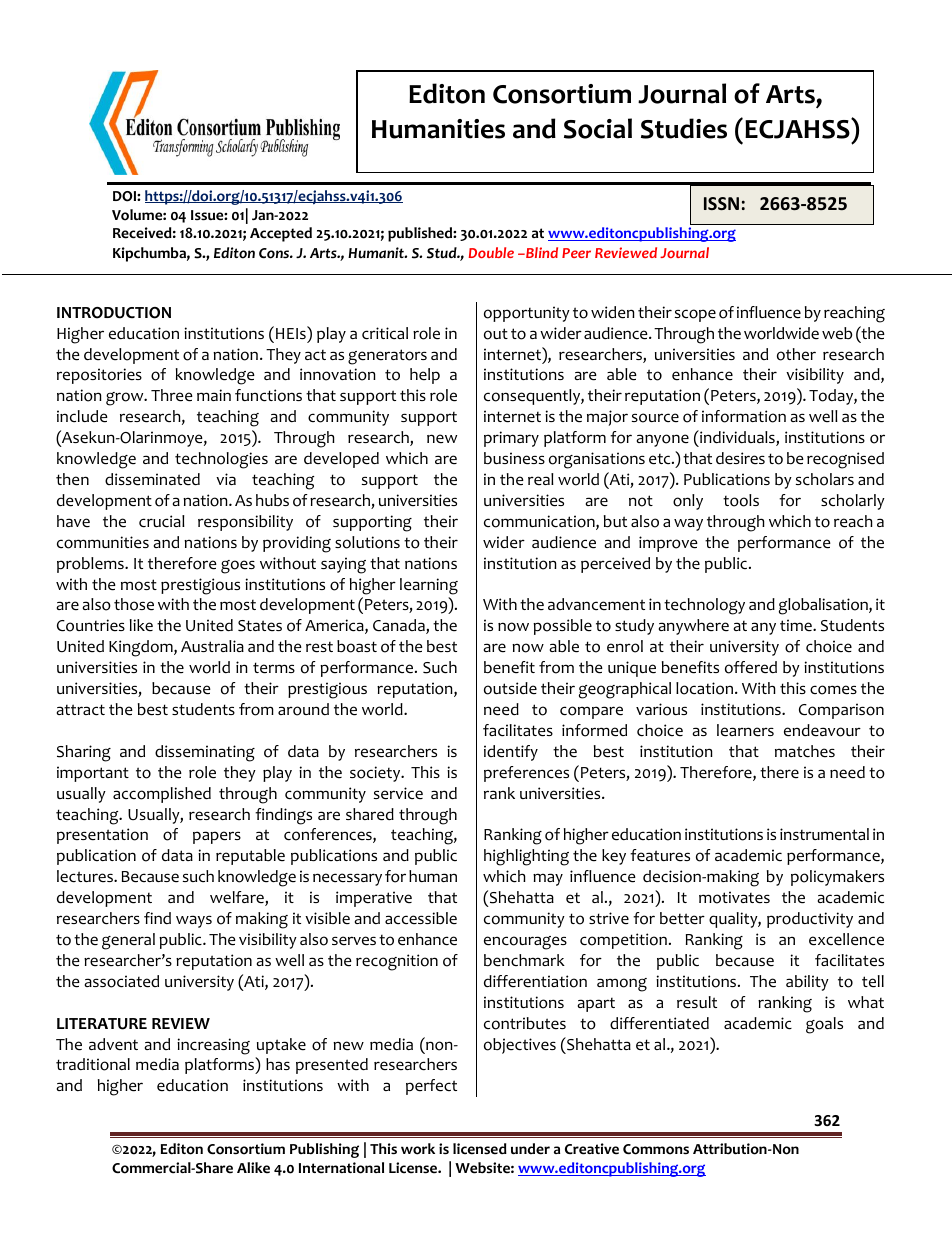  Describe the element at coordinates (400, 626) in the image. I see `Canada` at that location.
